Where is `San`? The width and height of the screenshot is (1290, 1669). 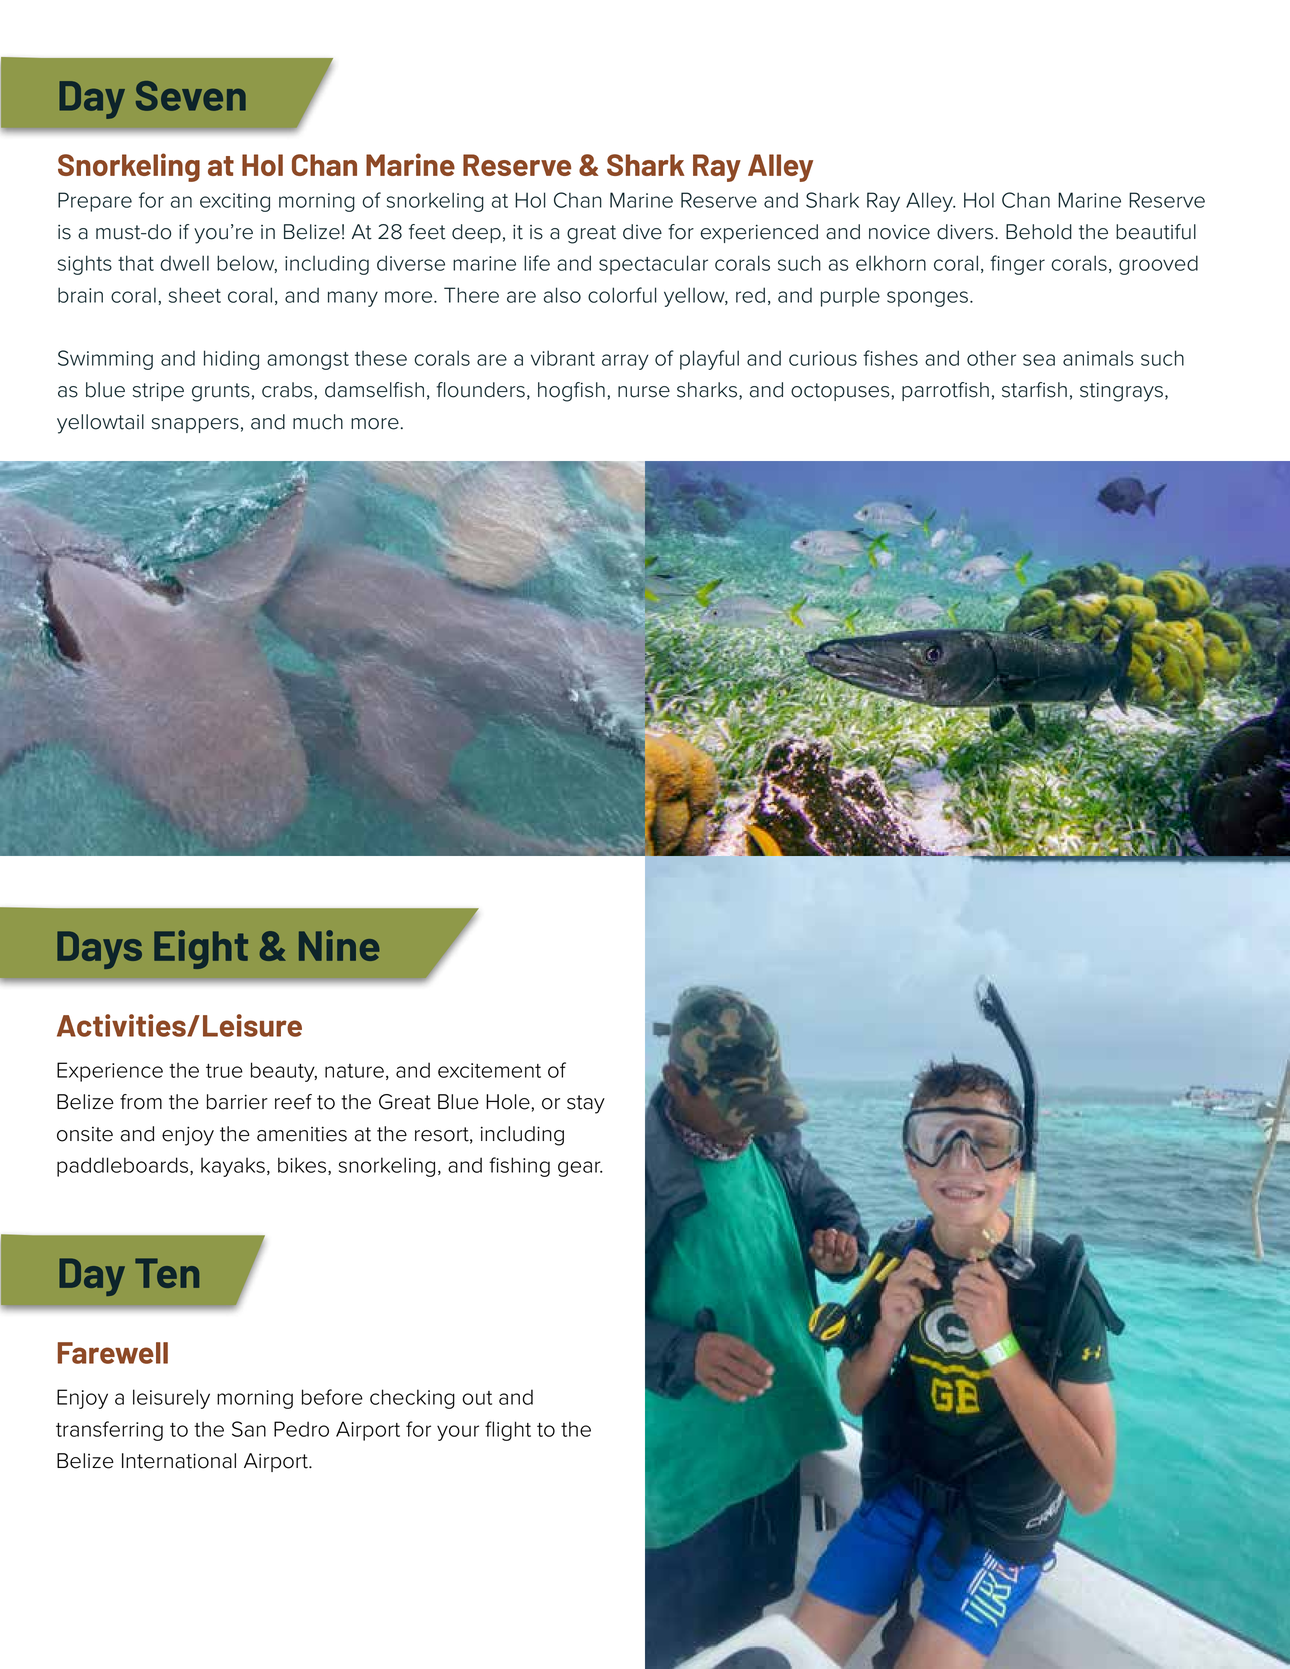 San is located at coordinates (249, 1429).
